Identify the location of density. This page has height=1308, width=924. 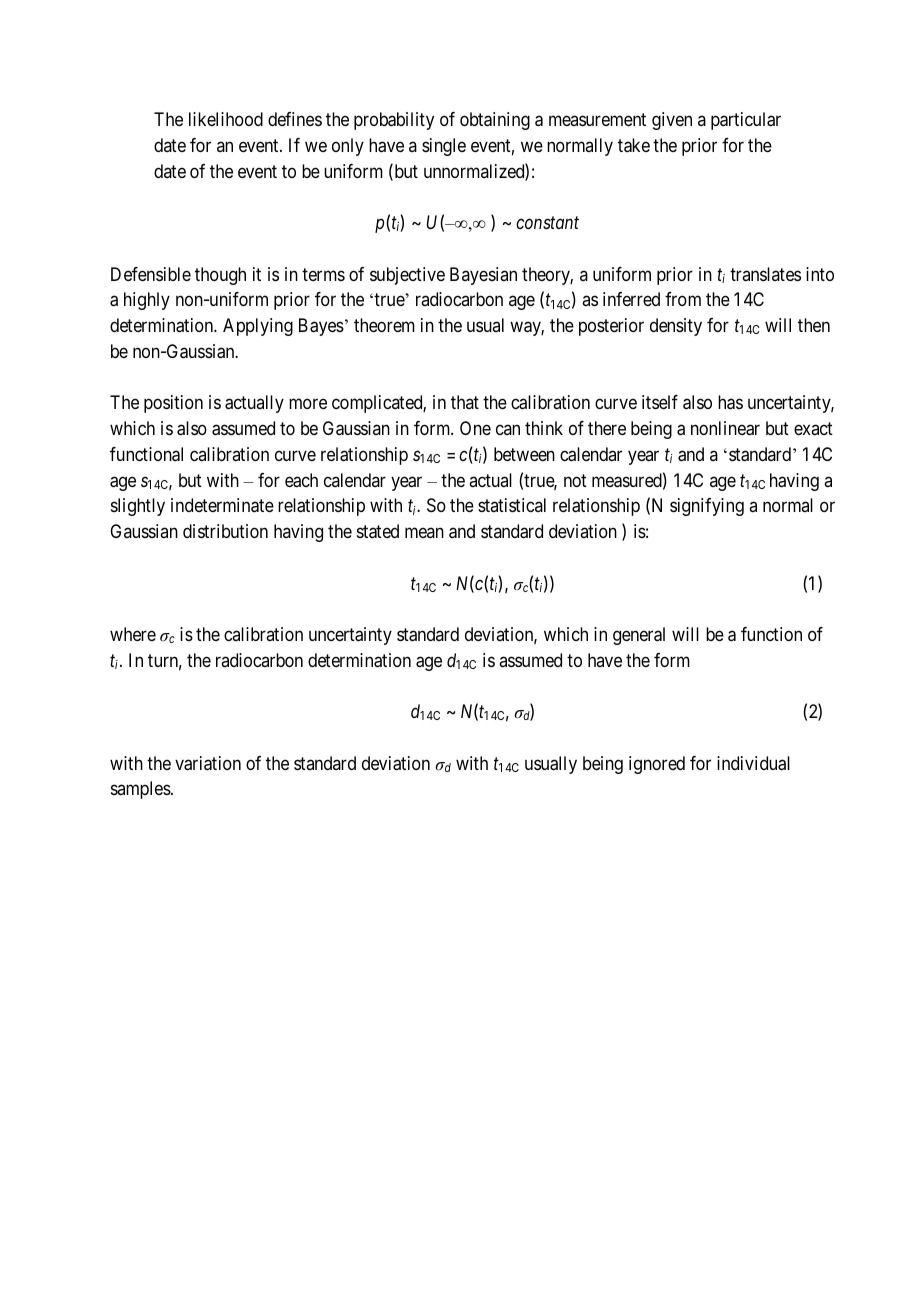
(676, 327).
